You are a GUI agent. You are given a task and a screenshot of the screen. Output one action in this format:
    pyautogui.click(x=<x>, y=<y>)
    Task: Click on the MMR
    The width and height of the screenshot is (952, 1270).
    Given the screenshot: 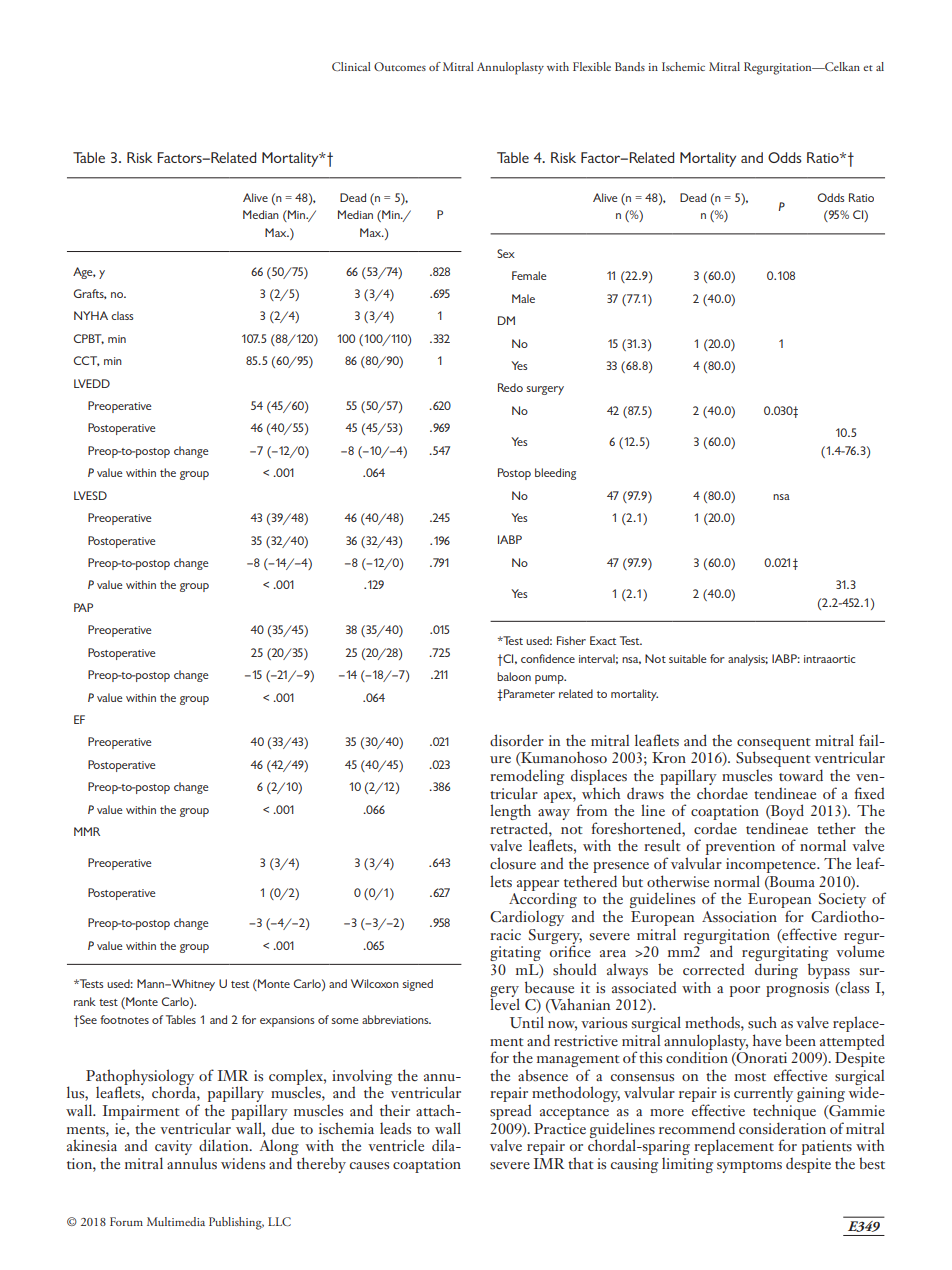 What is the action you would take?
    pyautogui.click(x=87, y=831)
